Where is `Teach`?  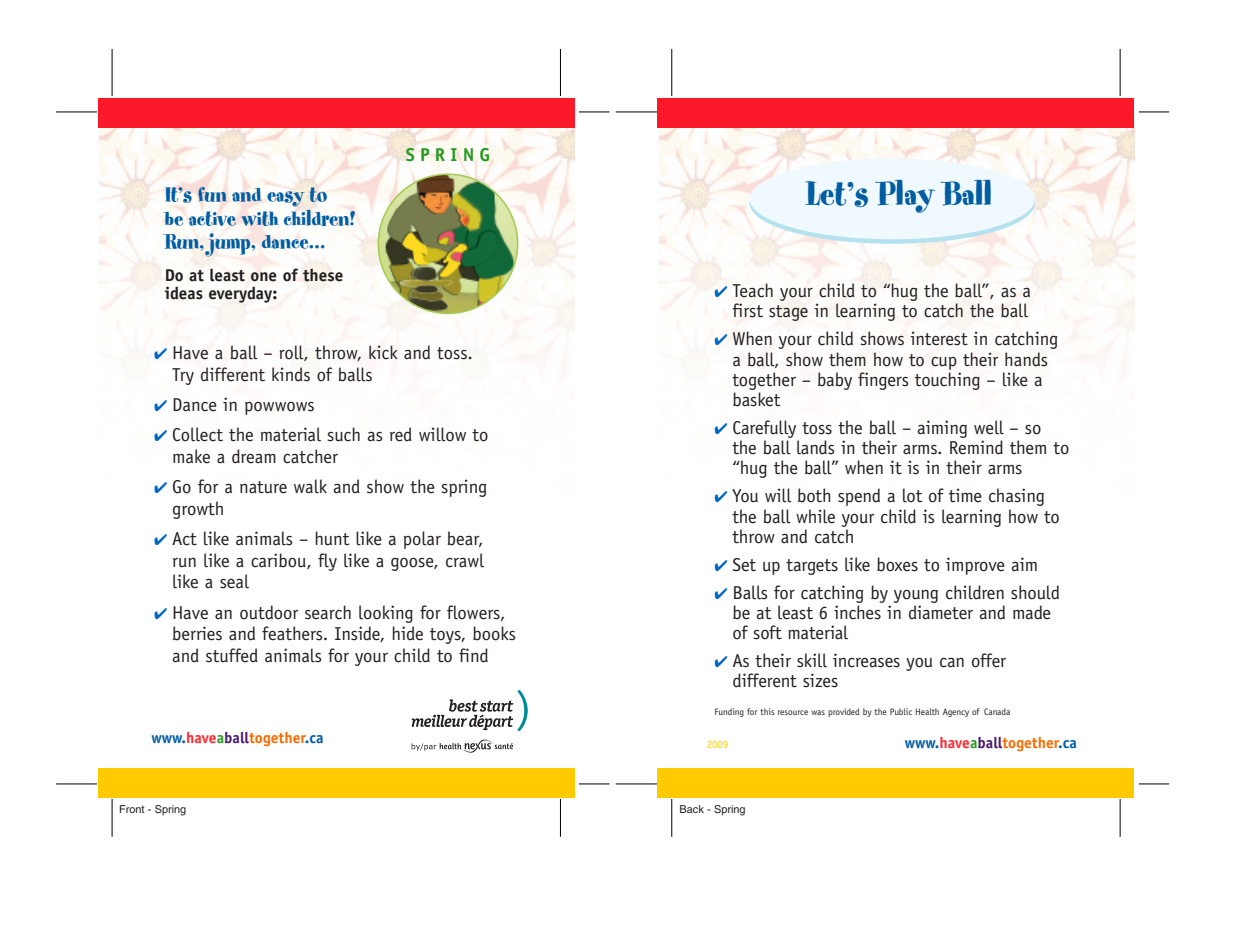 Teach is located at coordinates (752, 290).
